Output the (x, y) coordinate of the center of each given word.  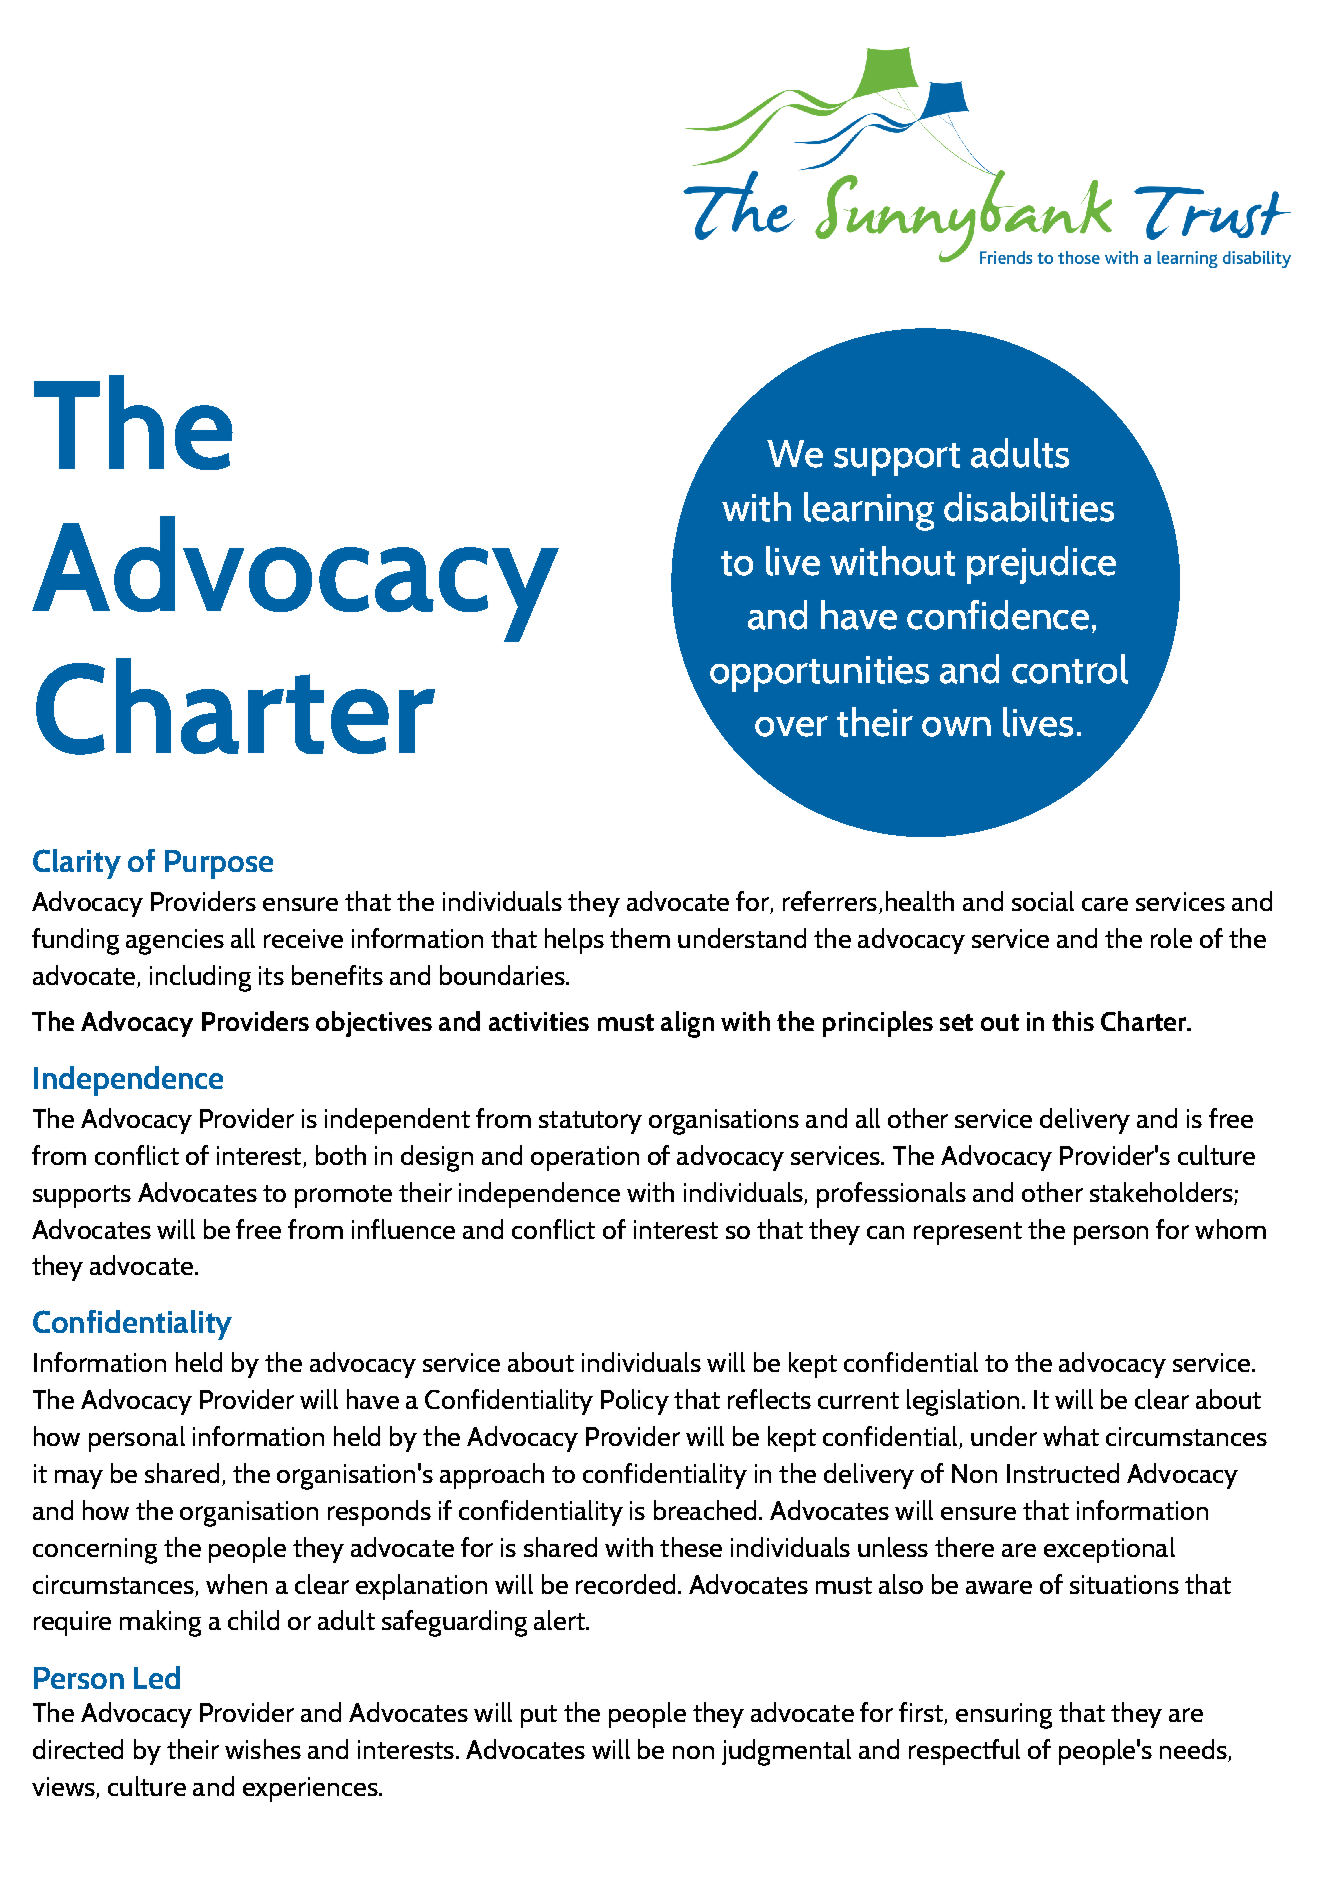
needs (1193, 1749)
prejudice (1041, 565)
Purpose (219, 864)
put (539, 1716)
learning (869, 511)
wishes (263, 1749)
